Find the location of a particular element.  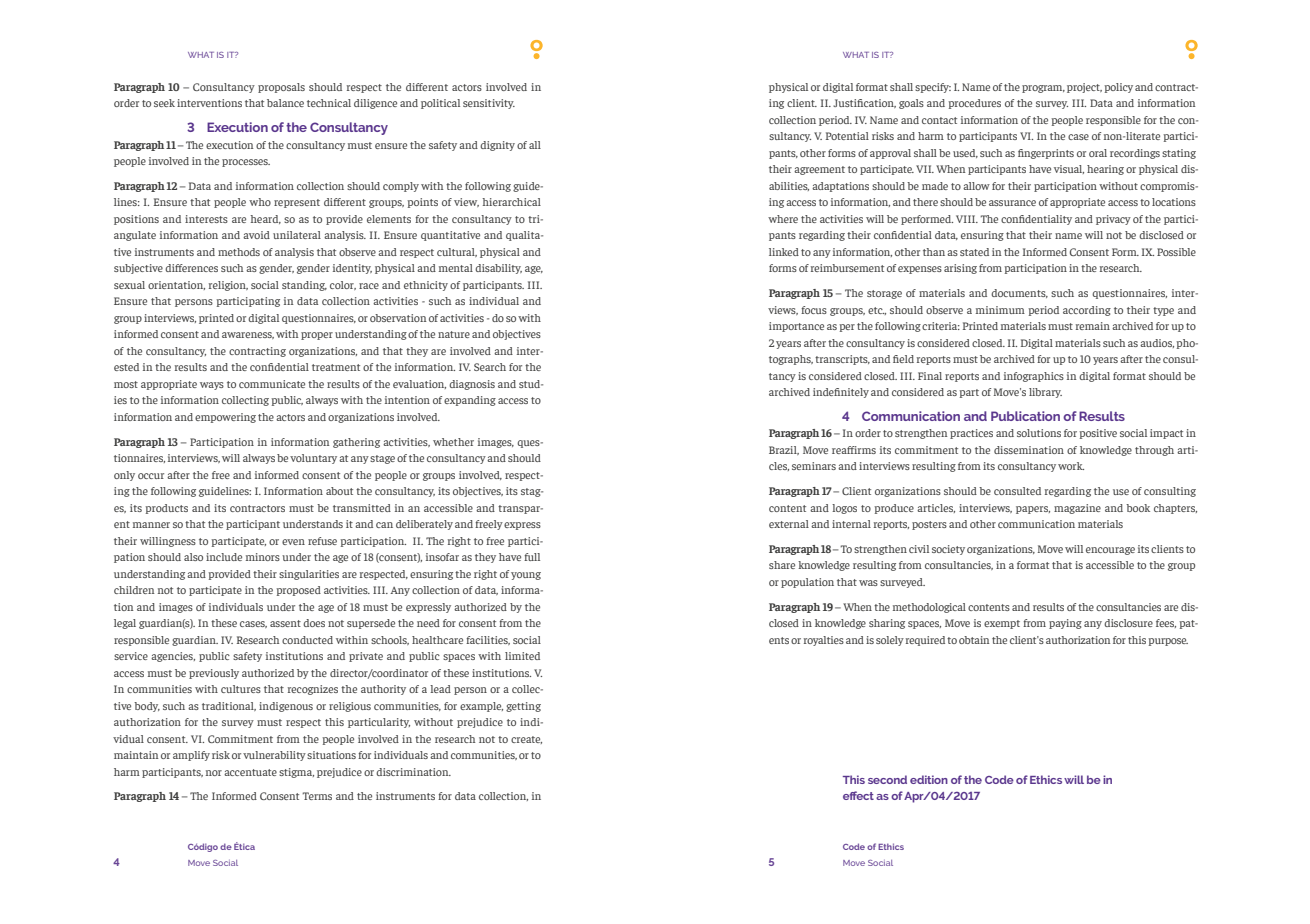

balance is located at coordinates (285, 103).
